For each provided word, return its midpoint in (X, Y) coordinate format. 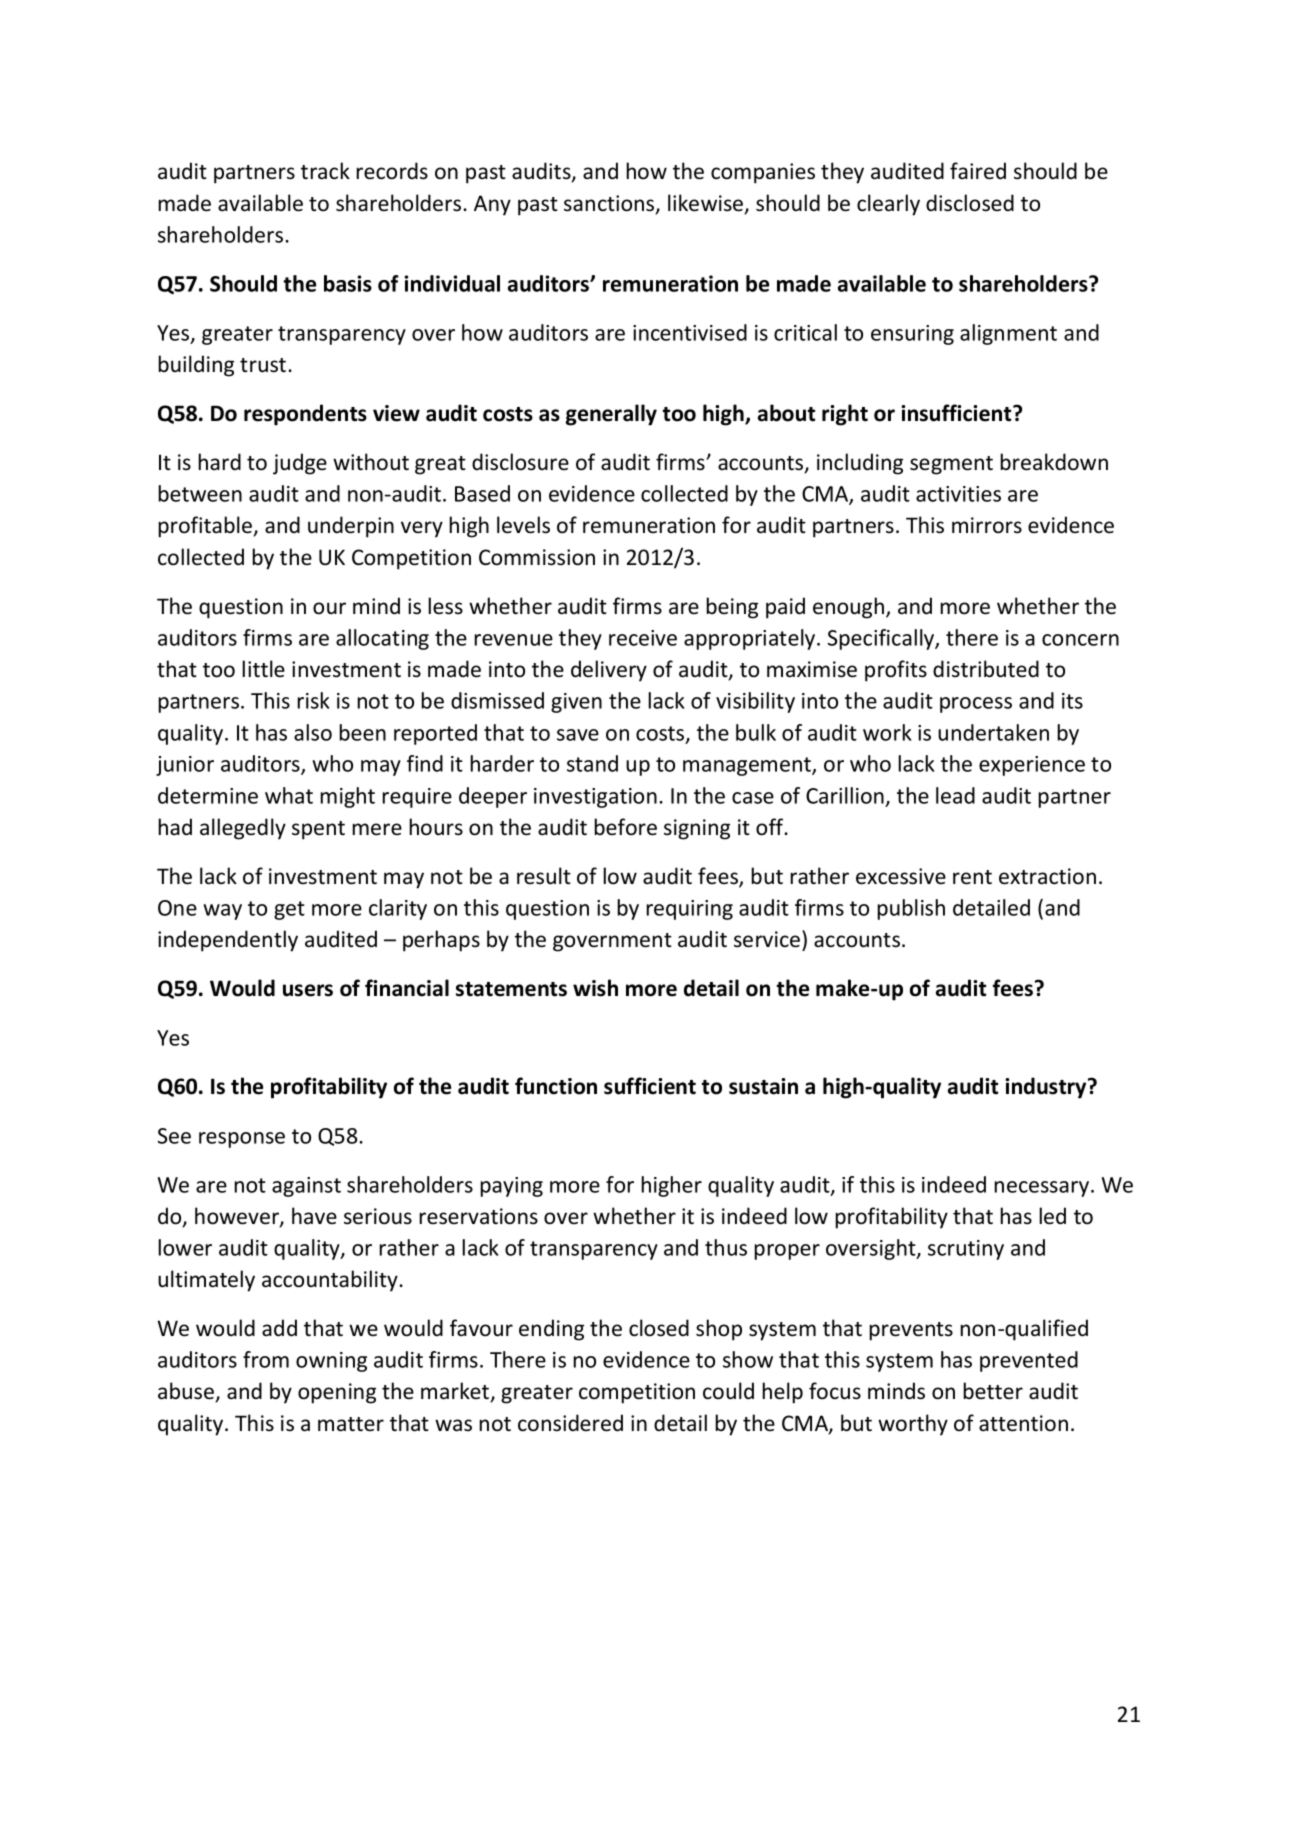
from (266, 1359)
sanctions (610, 204)
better (993, 1391)
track (325, 171)
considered (570, 1423)
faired (978, 171)
